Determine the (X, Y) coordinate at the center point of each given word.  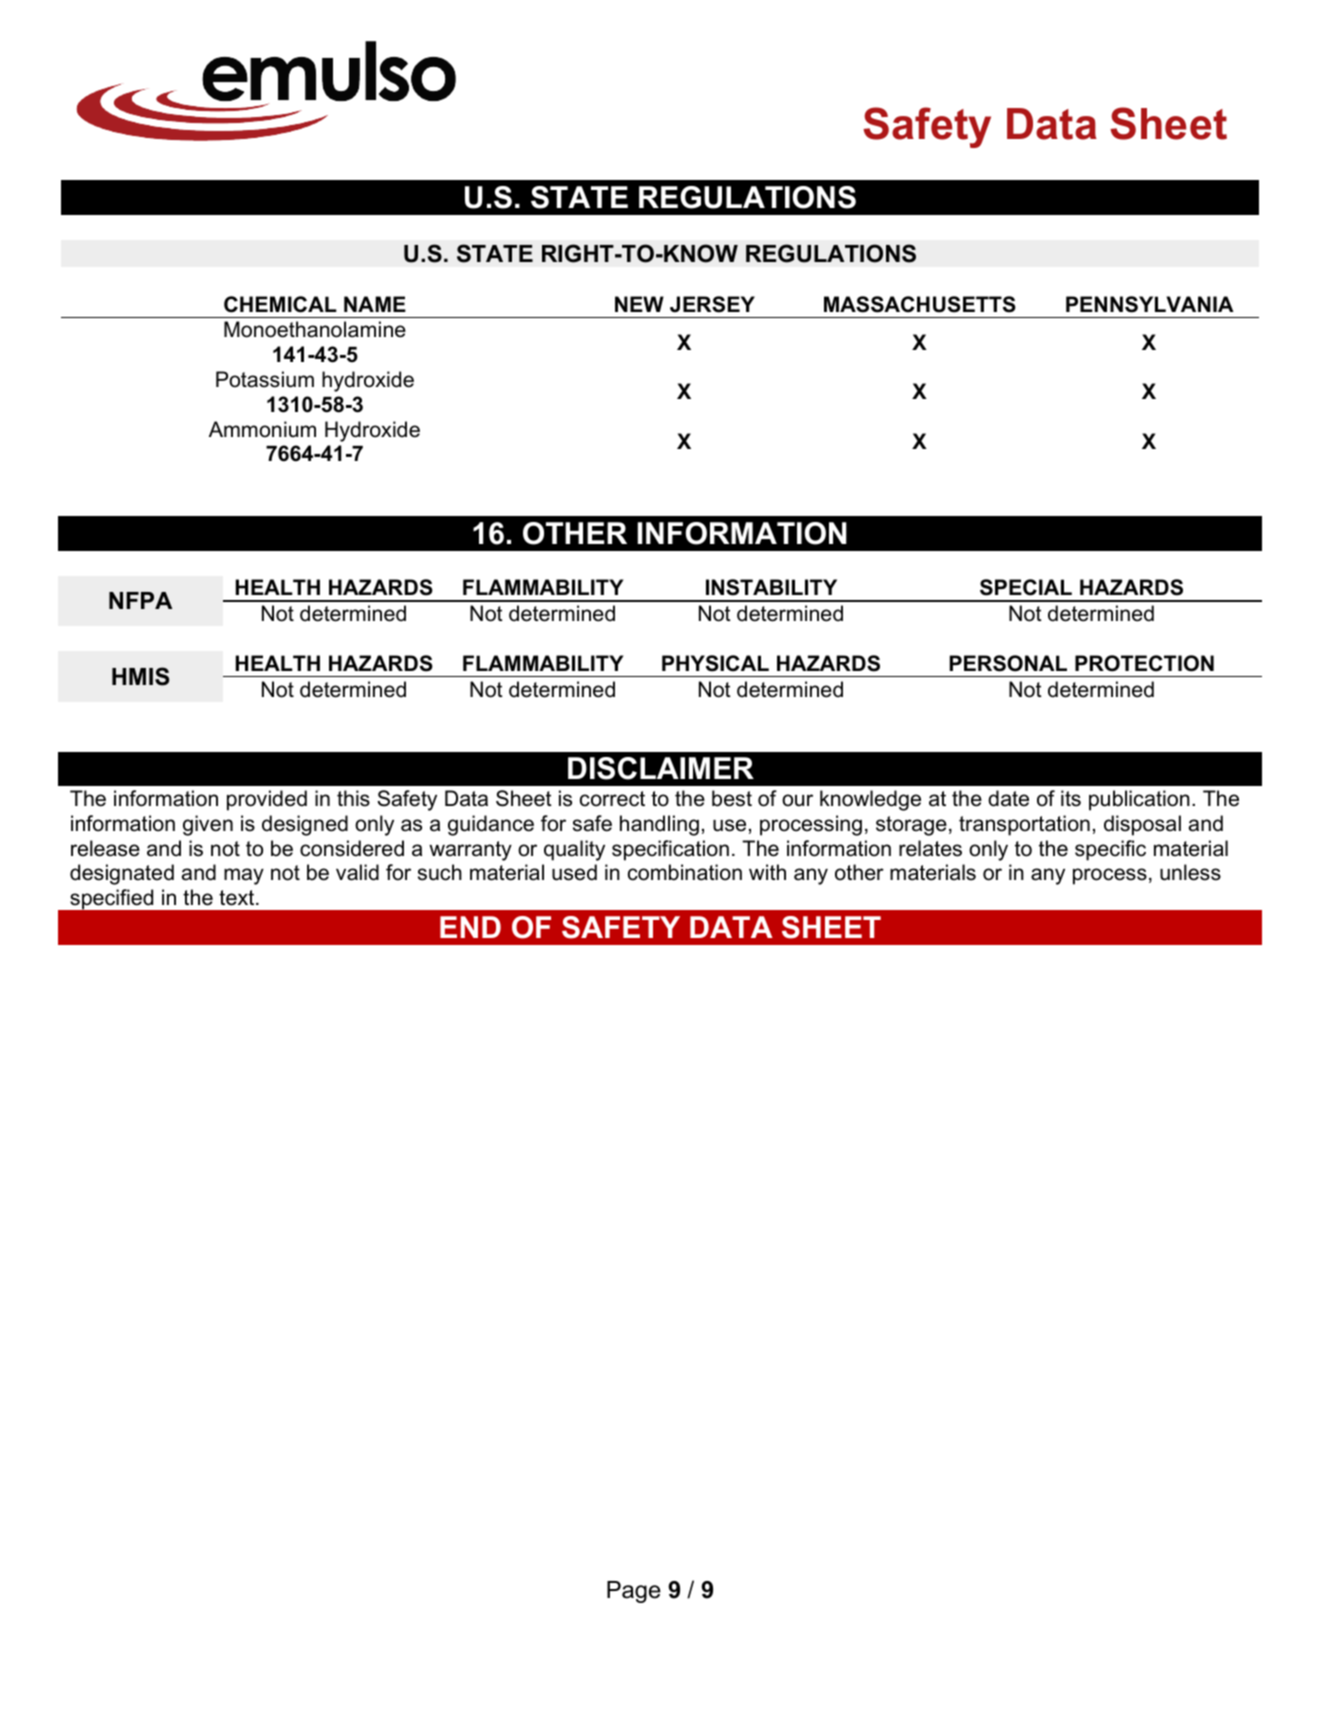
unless (1190, 872)
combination (685, 872)
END (470, 927)
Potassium (265, 379)
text (238, 898)
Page (634, 1592)
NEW (639, 304)
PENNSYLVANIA (1150, 304)
